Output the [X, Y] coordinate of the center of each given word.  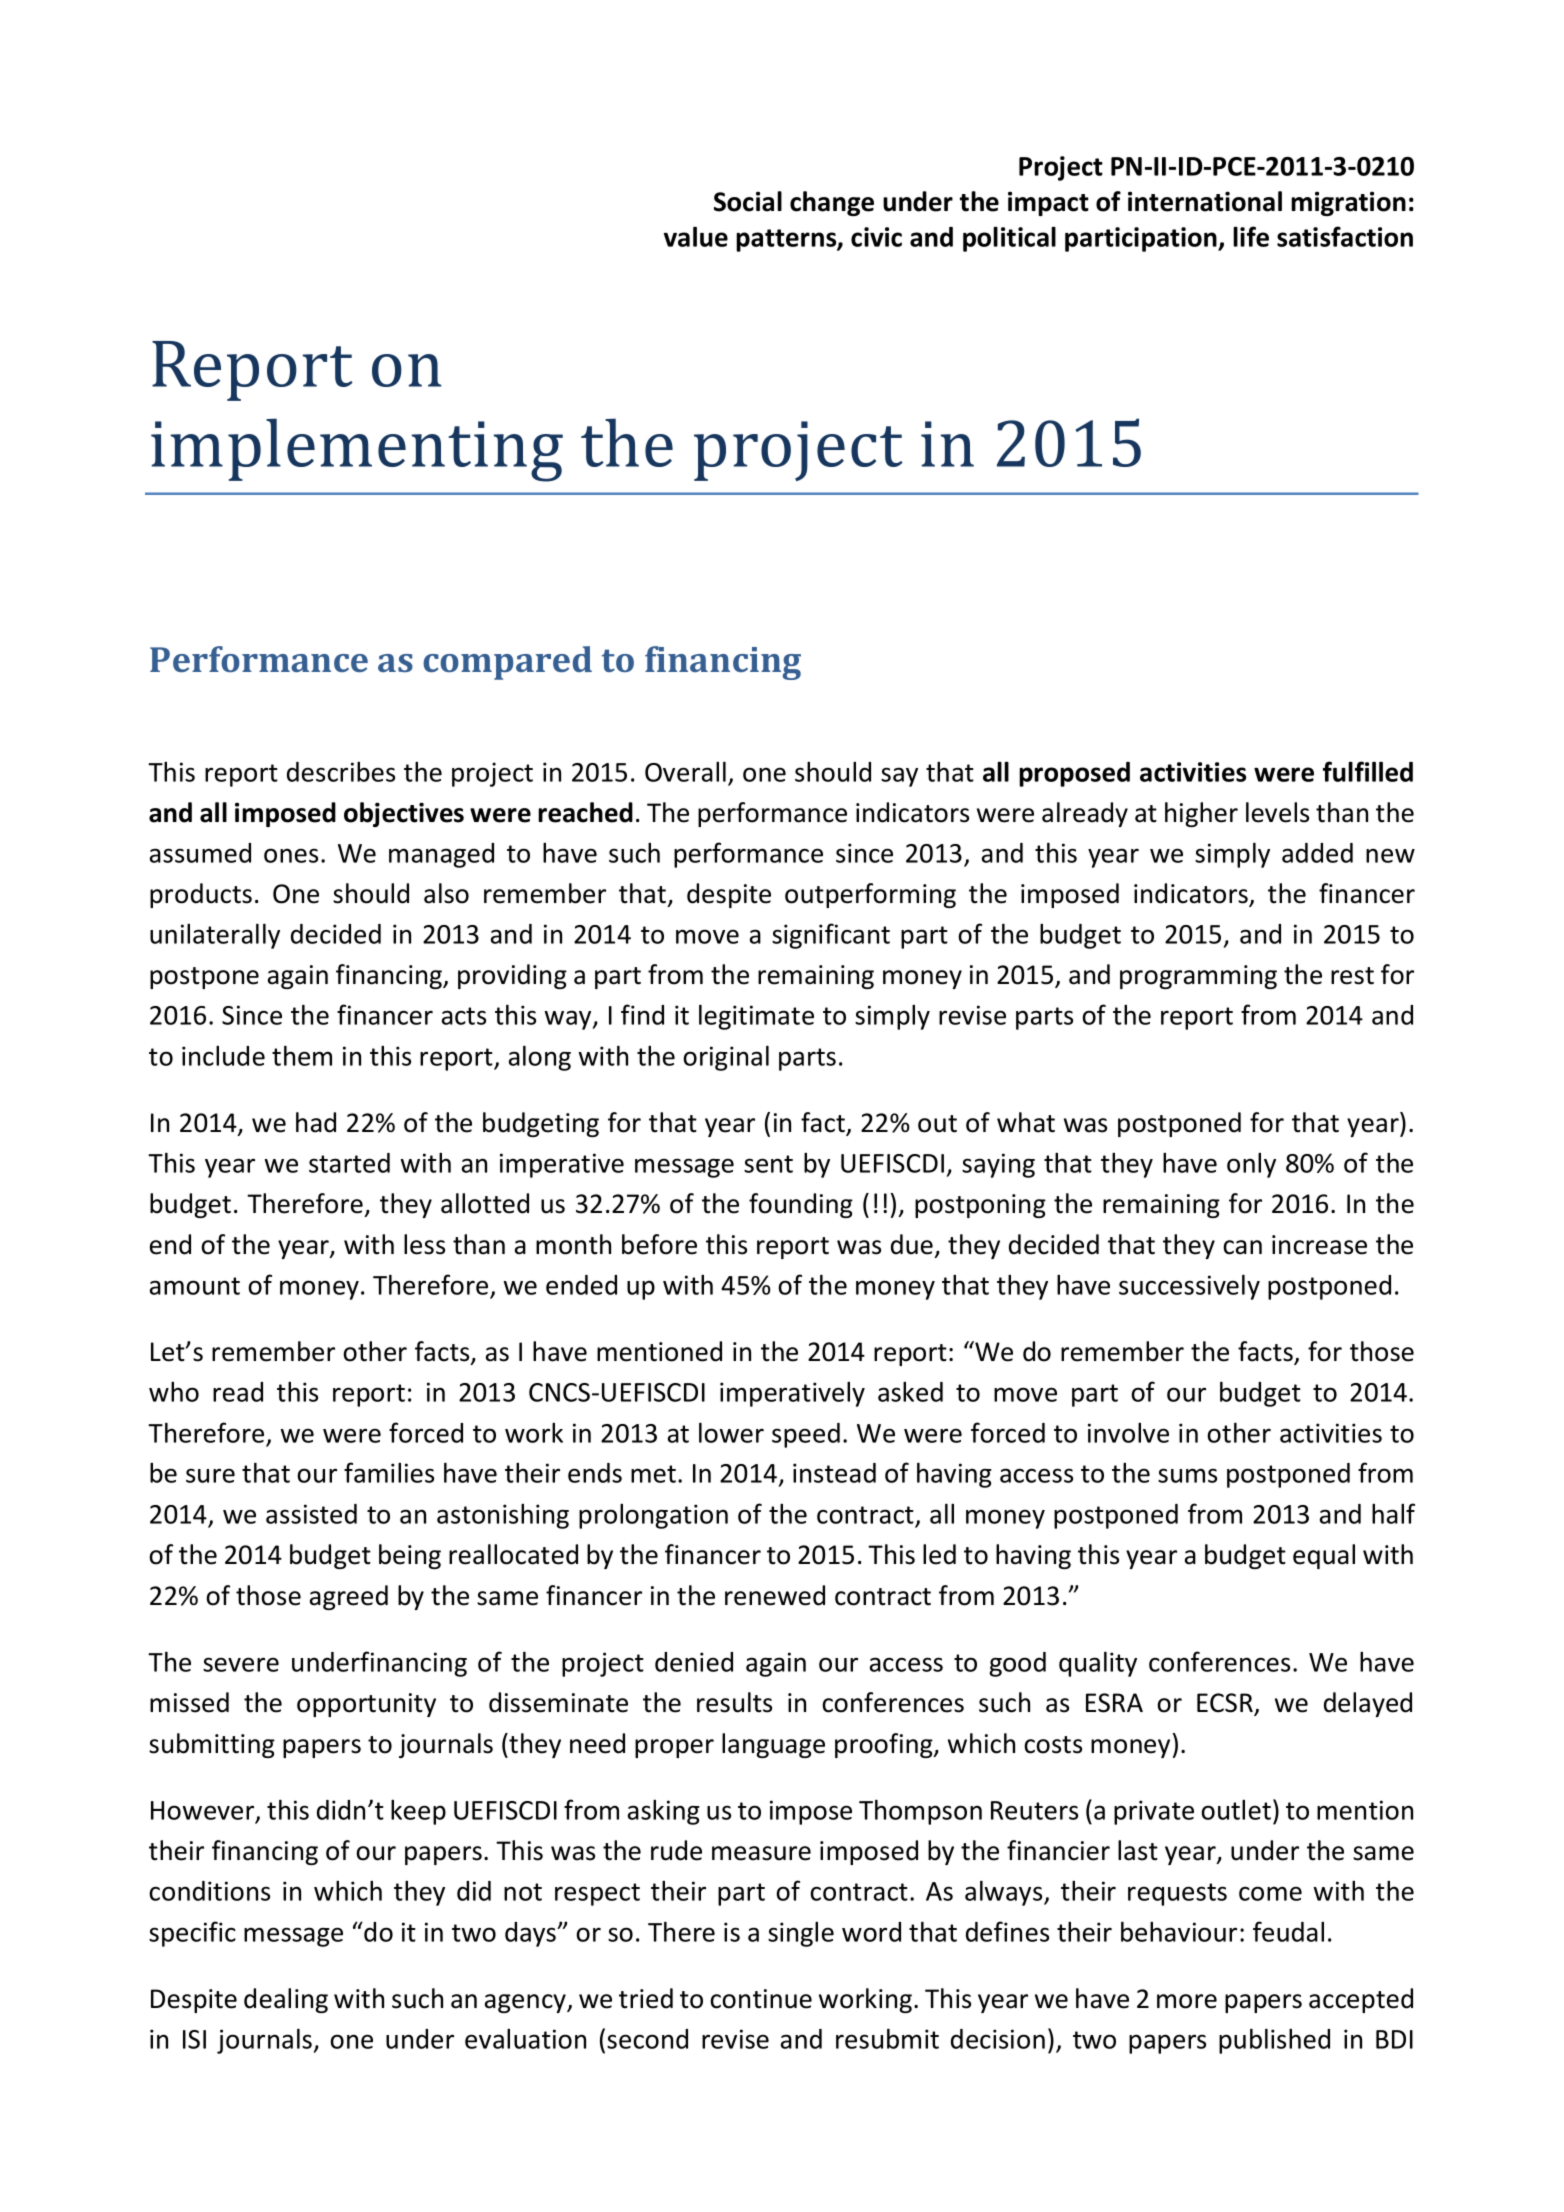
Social [748, 201]
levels [1277, 812]
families [389, 1472]
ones [291, 855]
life [1251, 236]
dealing [286, 2000]
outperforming [870, 895]
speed [806, 1435]
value [696, 236]
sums [1187, 1475]
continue [761, 1999]
